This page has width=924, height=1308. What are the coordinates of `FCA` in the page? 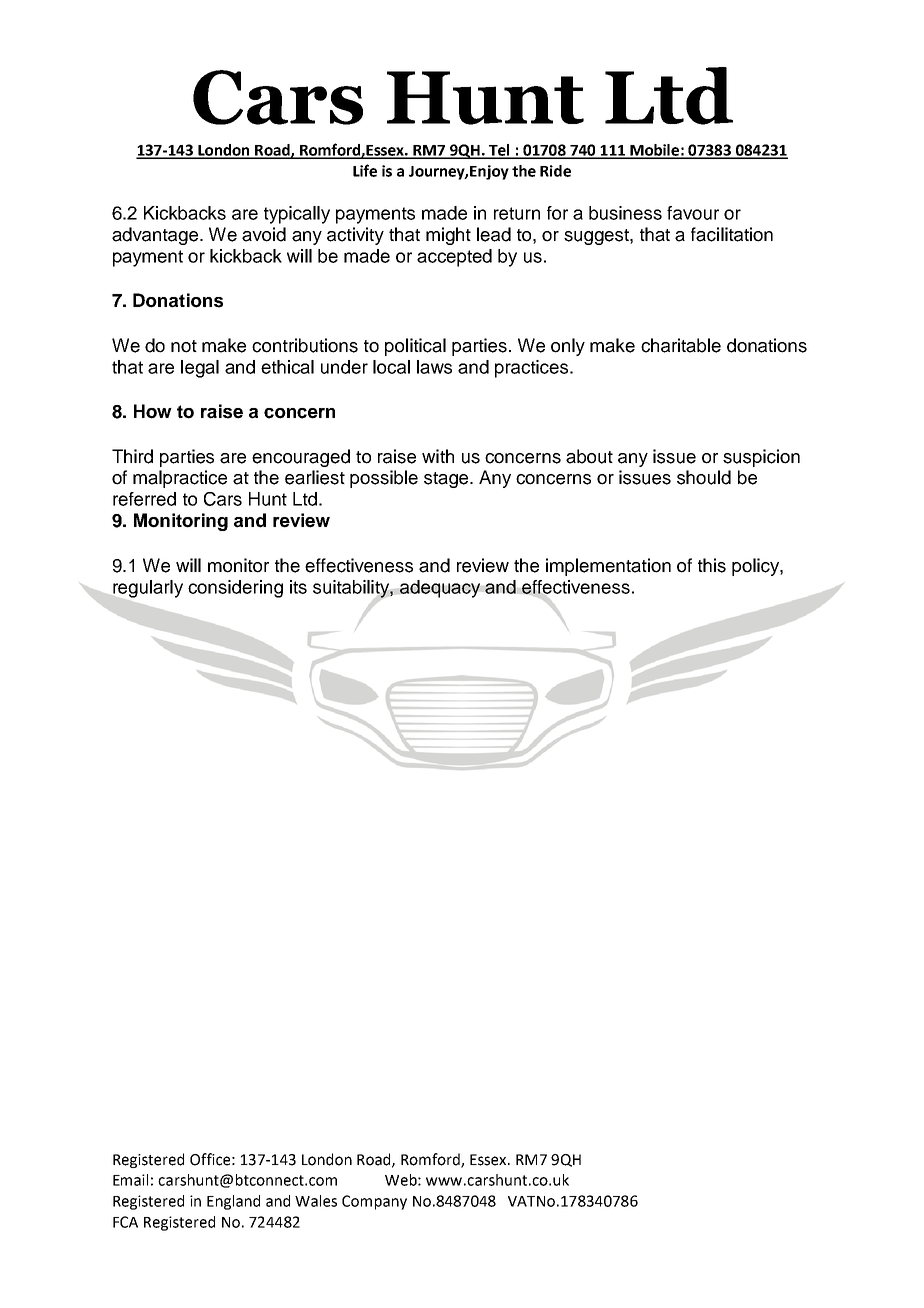 It's located at (125, 1222).
